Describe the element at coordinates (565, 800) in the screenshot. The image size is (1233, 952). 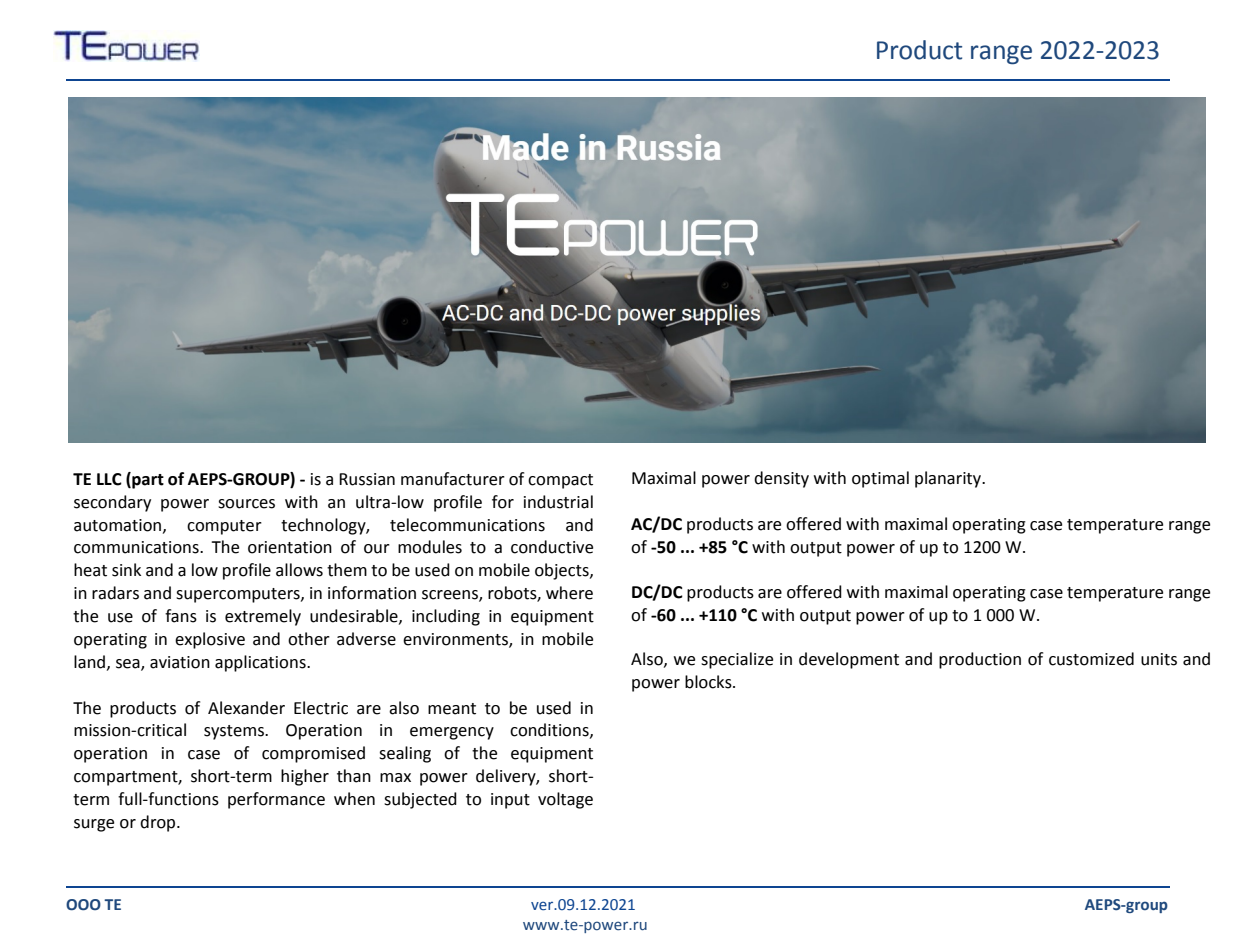
I see `voltage` at that location.
